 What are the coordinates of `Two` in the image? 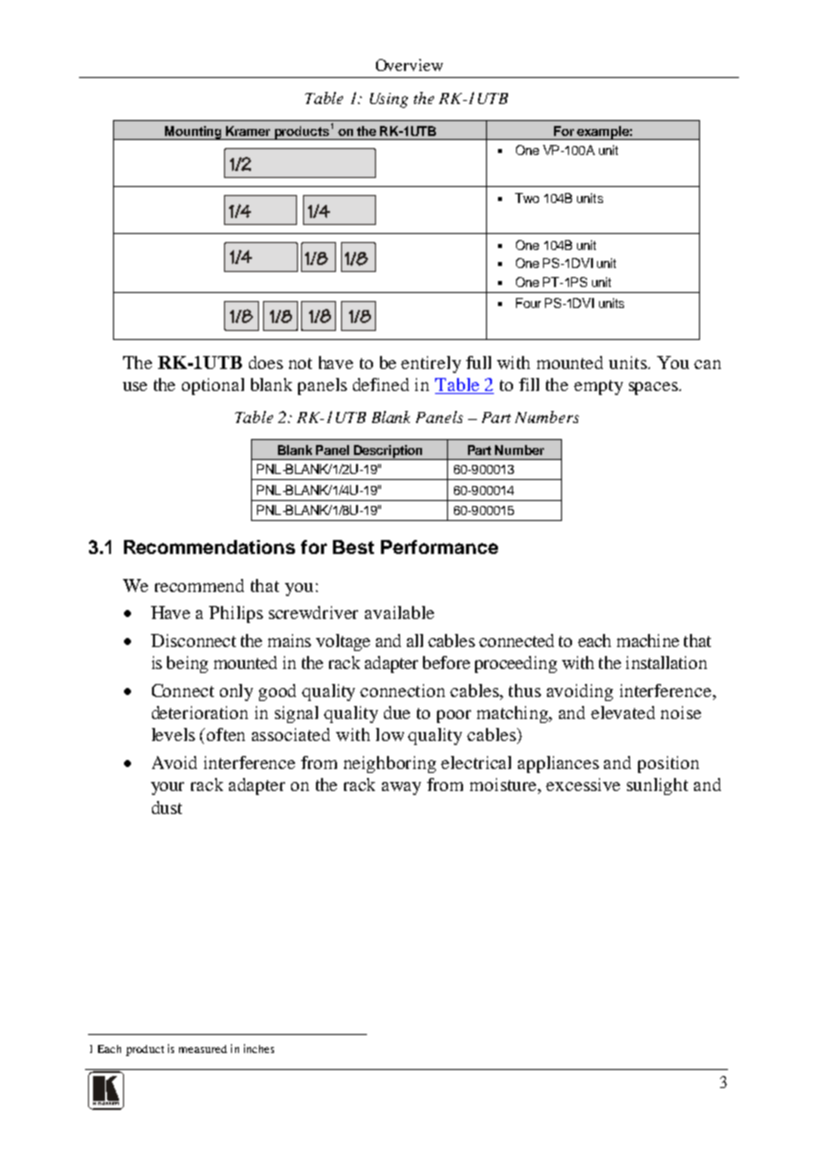 It's located at (527, 198).
